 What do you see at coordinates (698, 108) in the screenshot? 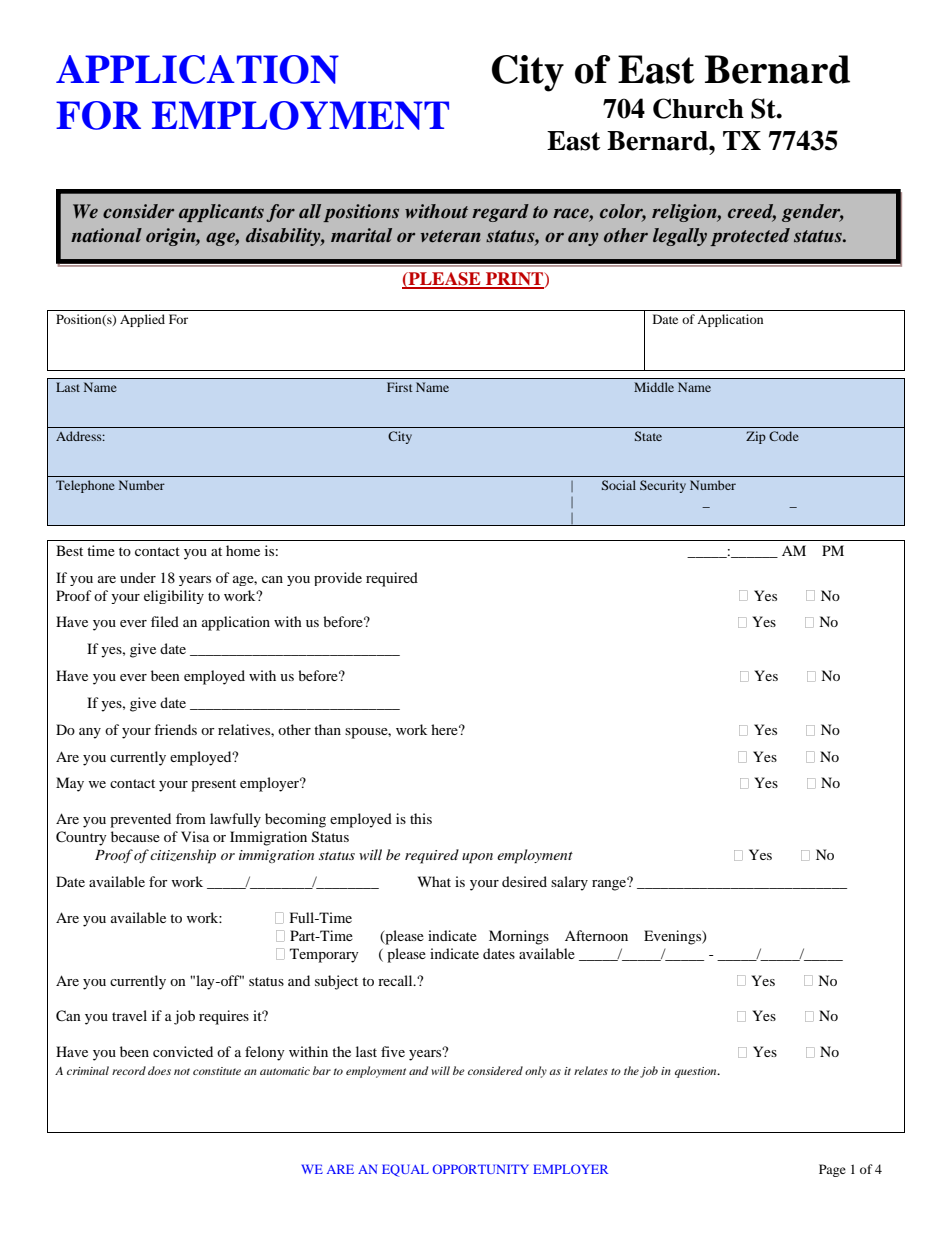
I see `Church` at bounding box center [698, 108].
